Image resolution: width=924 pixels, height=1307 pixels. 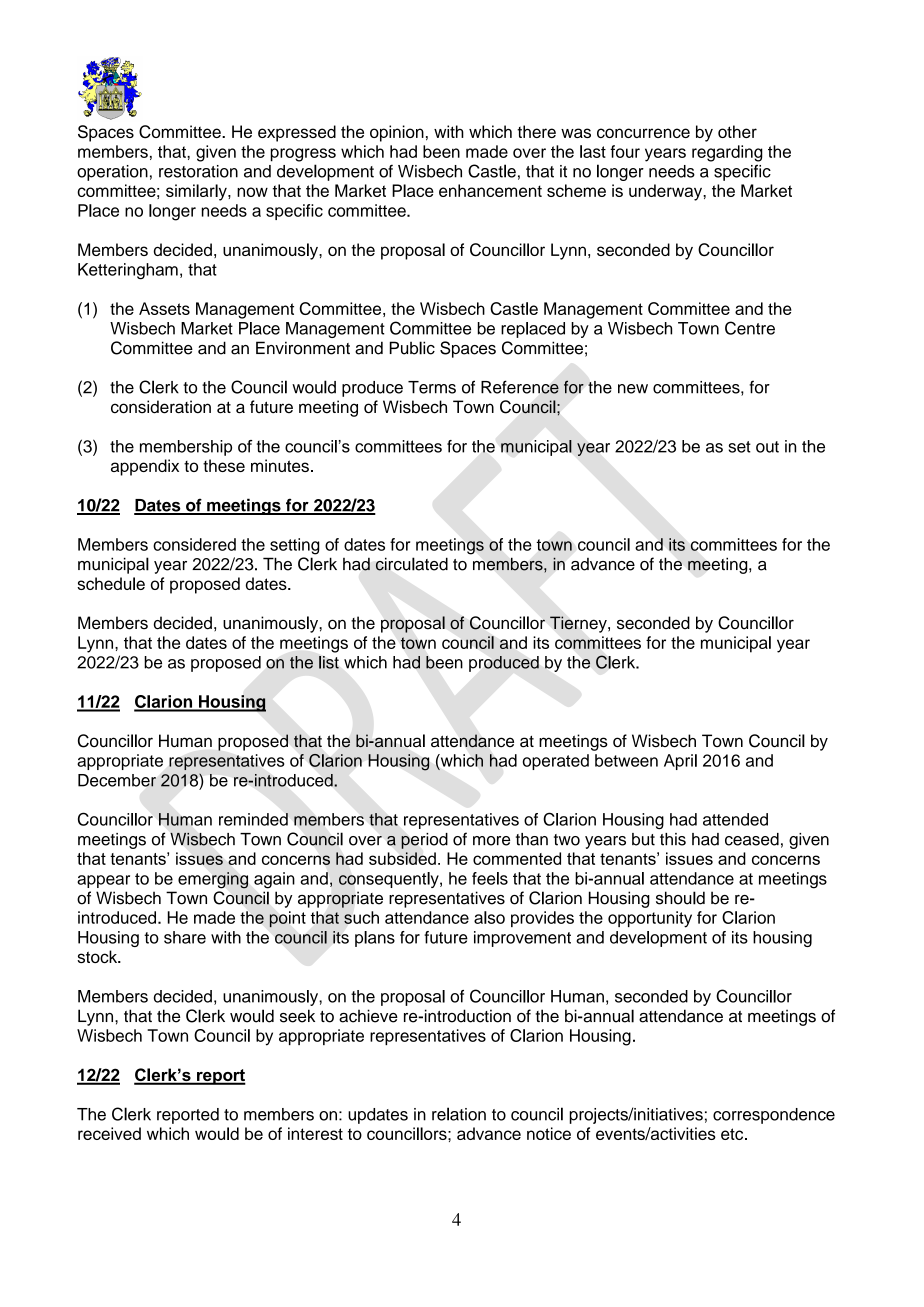 What do you see at coordinates (680, 762) in the screenshot?
I see `April` at bounding box center [680, 762].
